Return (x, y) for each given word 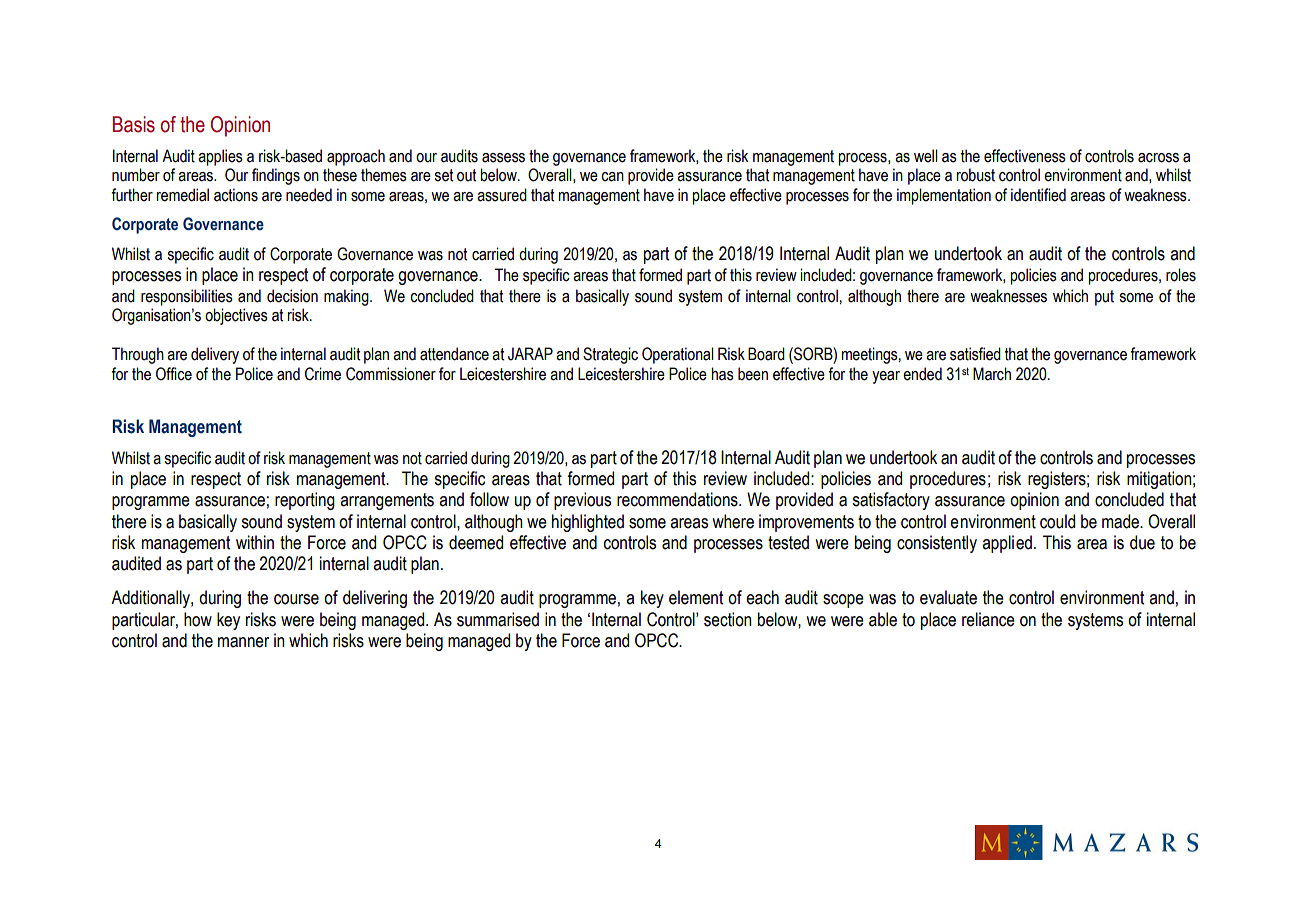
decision (292, 296)
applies (220, 157)
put (1104, 298)
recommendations (678, 499)
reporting (305, 501)
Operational (678, 355)
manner (243, 642)
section (728, 619)
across (1158, 158)
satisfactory (891, 501)
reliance (988, 619)
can (612, 177)
